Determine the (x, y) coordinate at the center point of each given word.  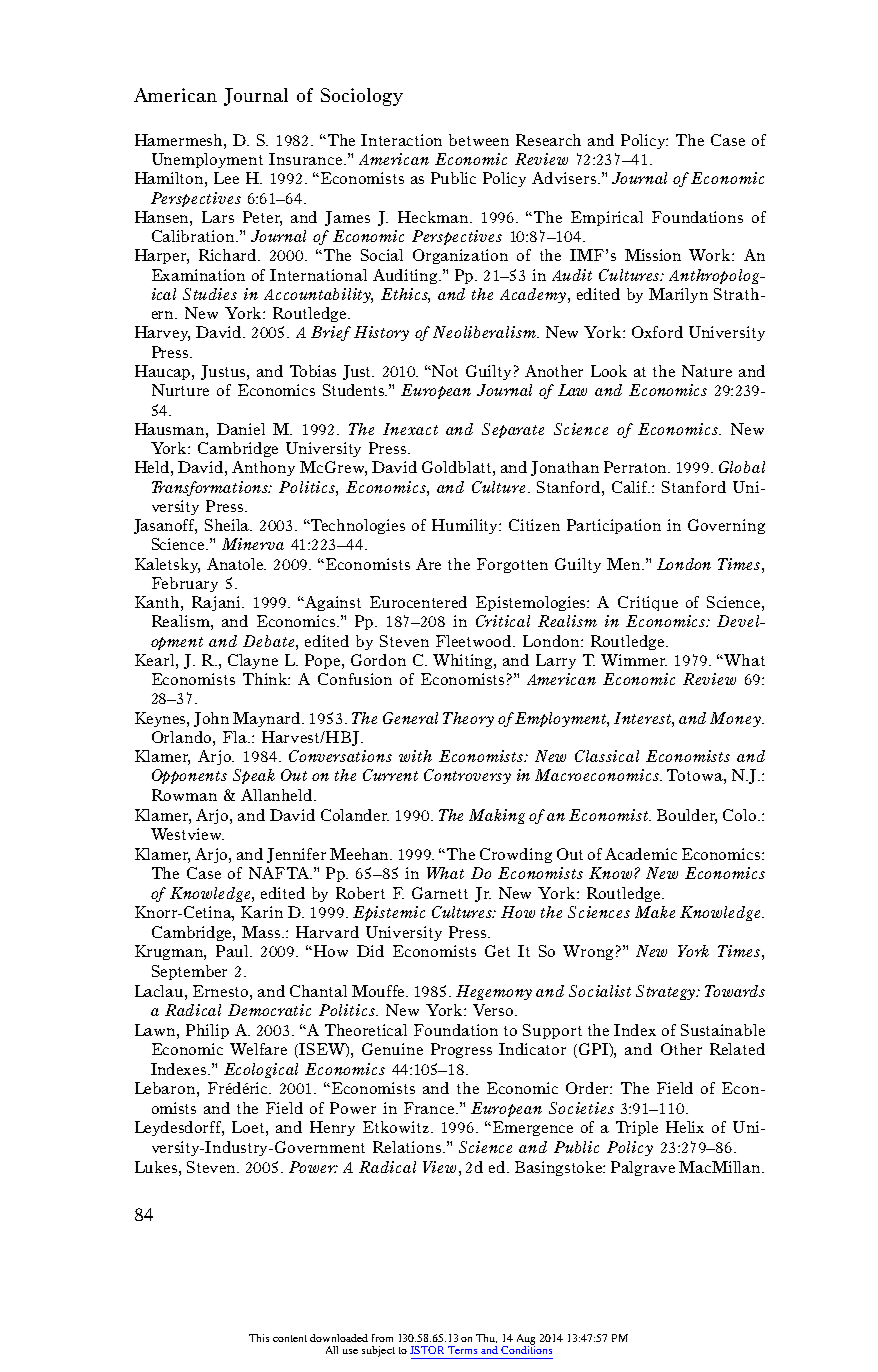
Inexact (410, 429)
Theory (468, 719)
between (479, 140)
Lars (218, 217)
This (259, 1338)
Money (736, 719)
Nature (707, 371)
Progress (461, 1050)
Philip (207, 1031)
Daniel (241, 429)
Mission (653, 255)
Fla (236, 737)
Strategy (667, 992)
